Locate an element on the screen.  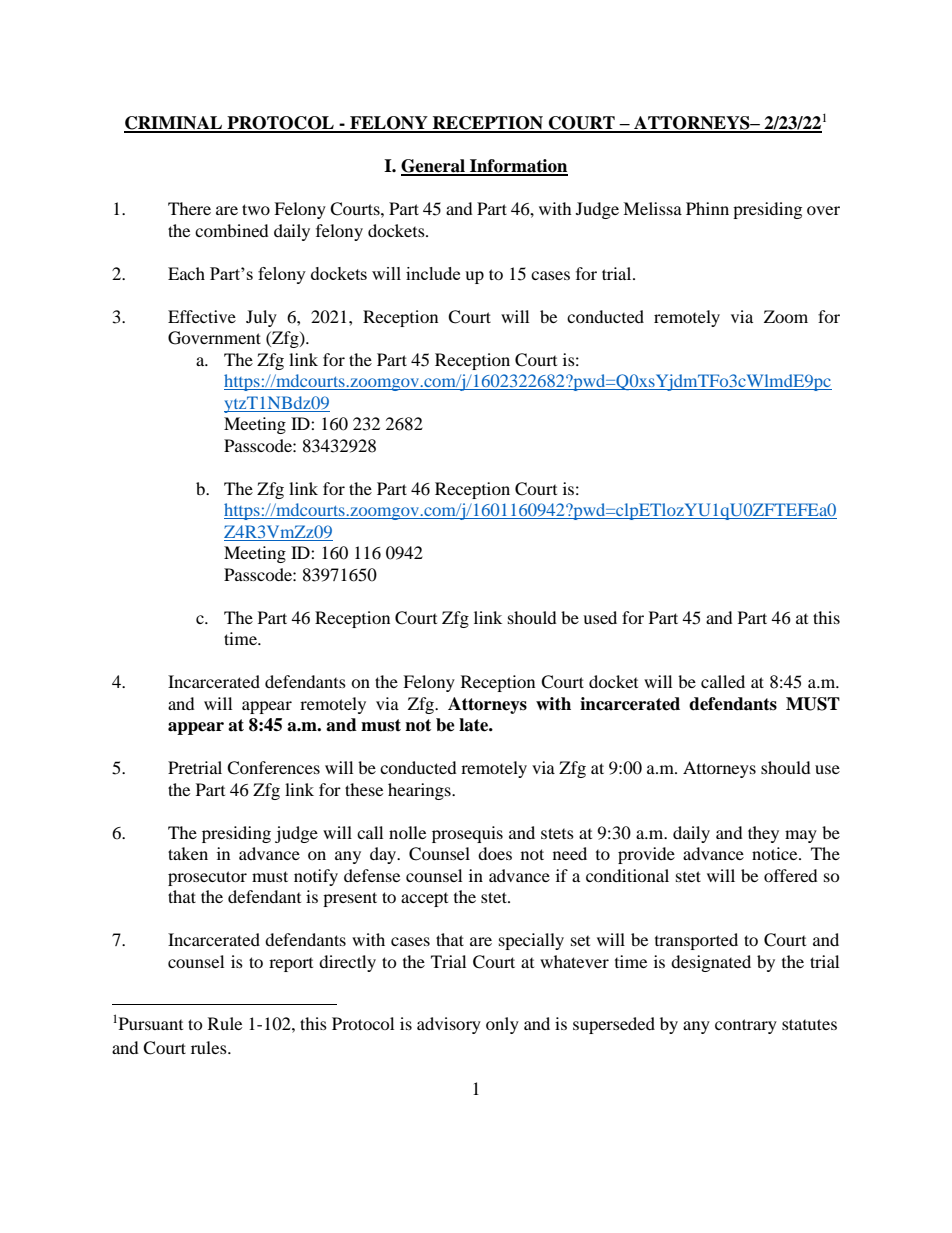
Conferences is located at coordinates (273, 768).
